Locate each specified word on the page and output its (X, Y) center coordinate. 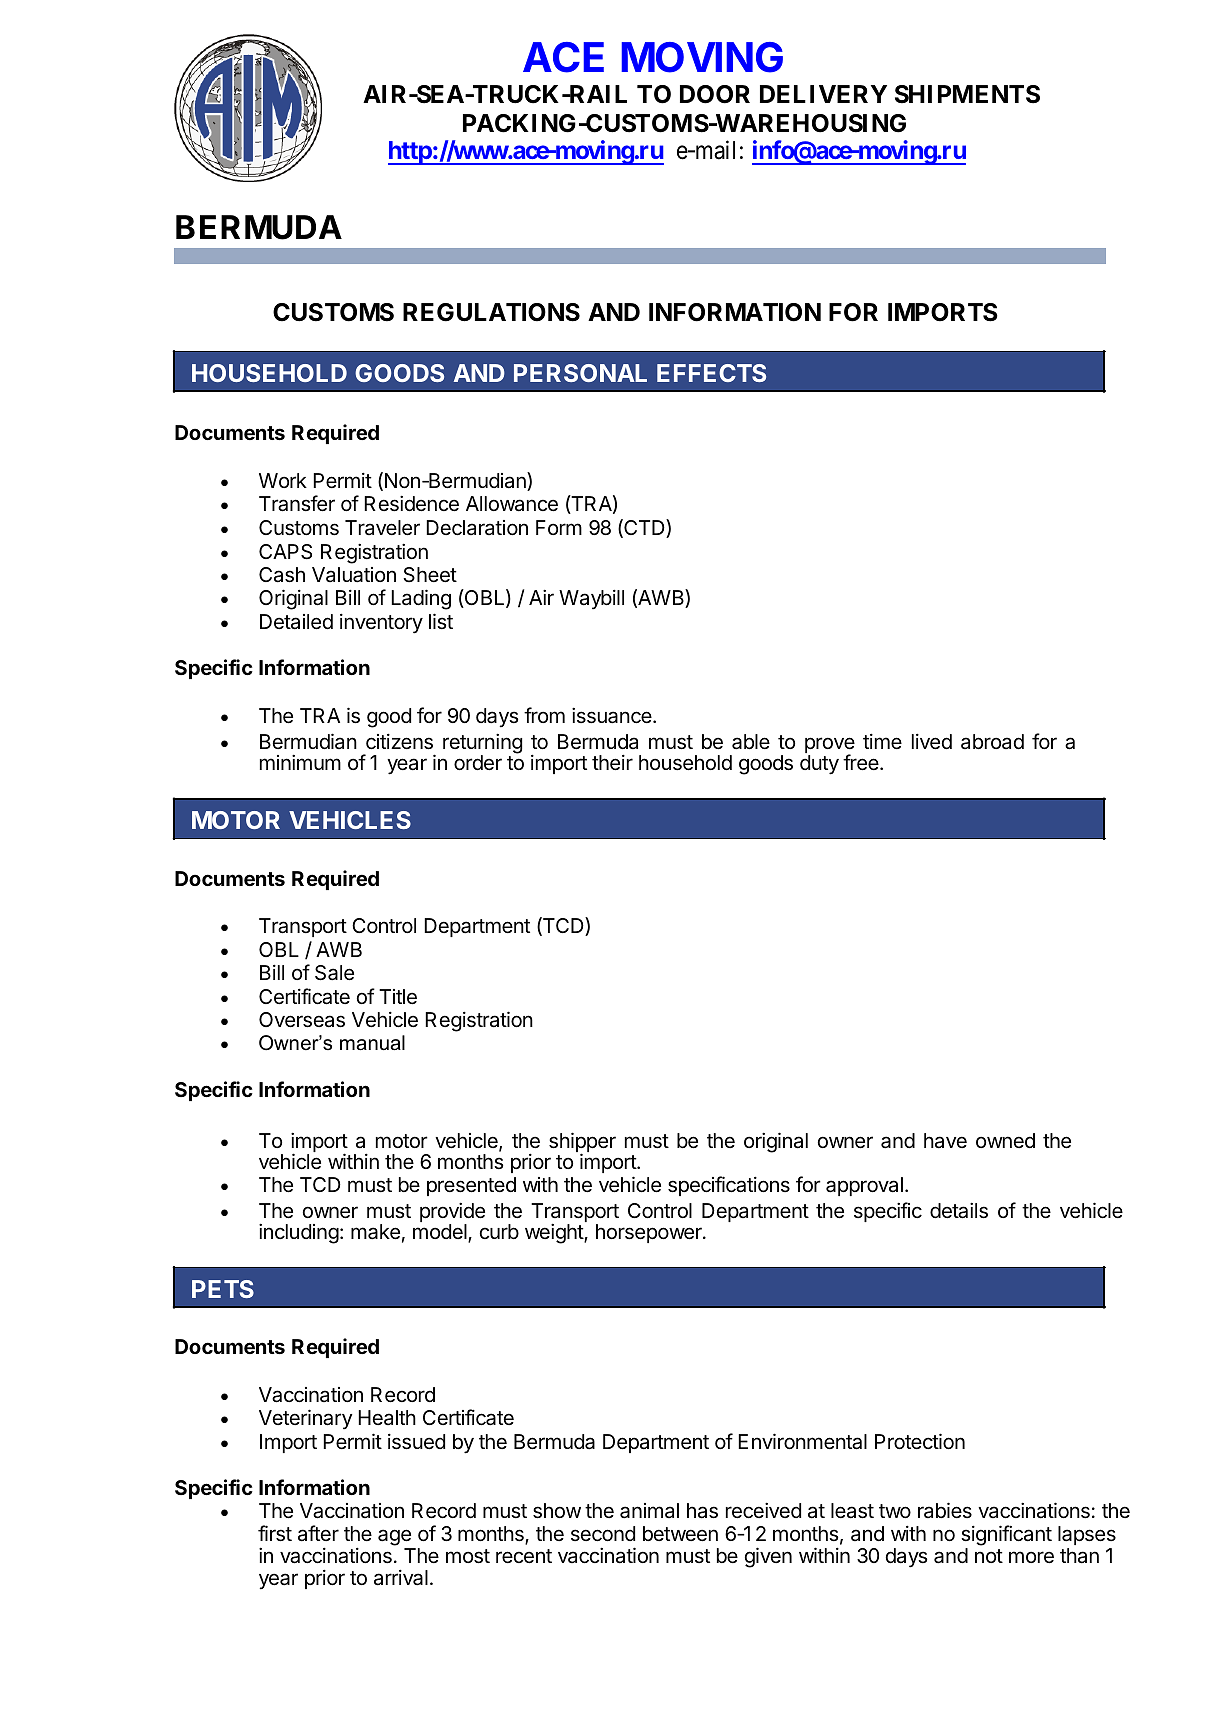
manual (372, 1043)
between (680, 1534)
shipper (582, 1143)
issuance (613, 715)
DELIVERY (823, 94)
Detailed (296, 622)
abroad (992, 741)
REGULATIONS (491, 312)
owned (1005, 1140)
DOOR (715, 94)
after (318, 1533)
